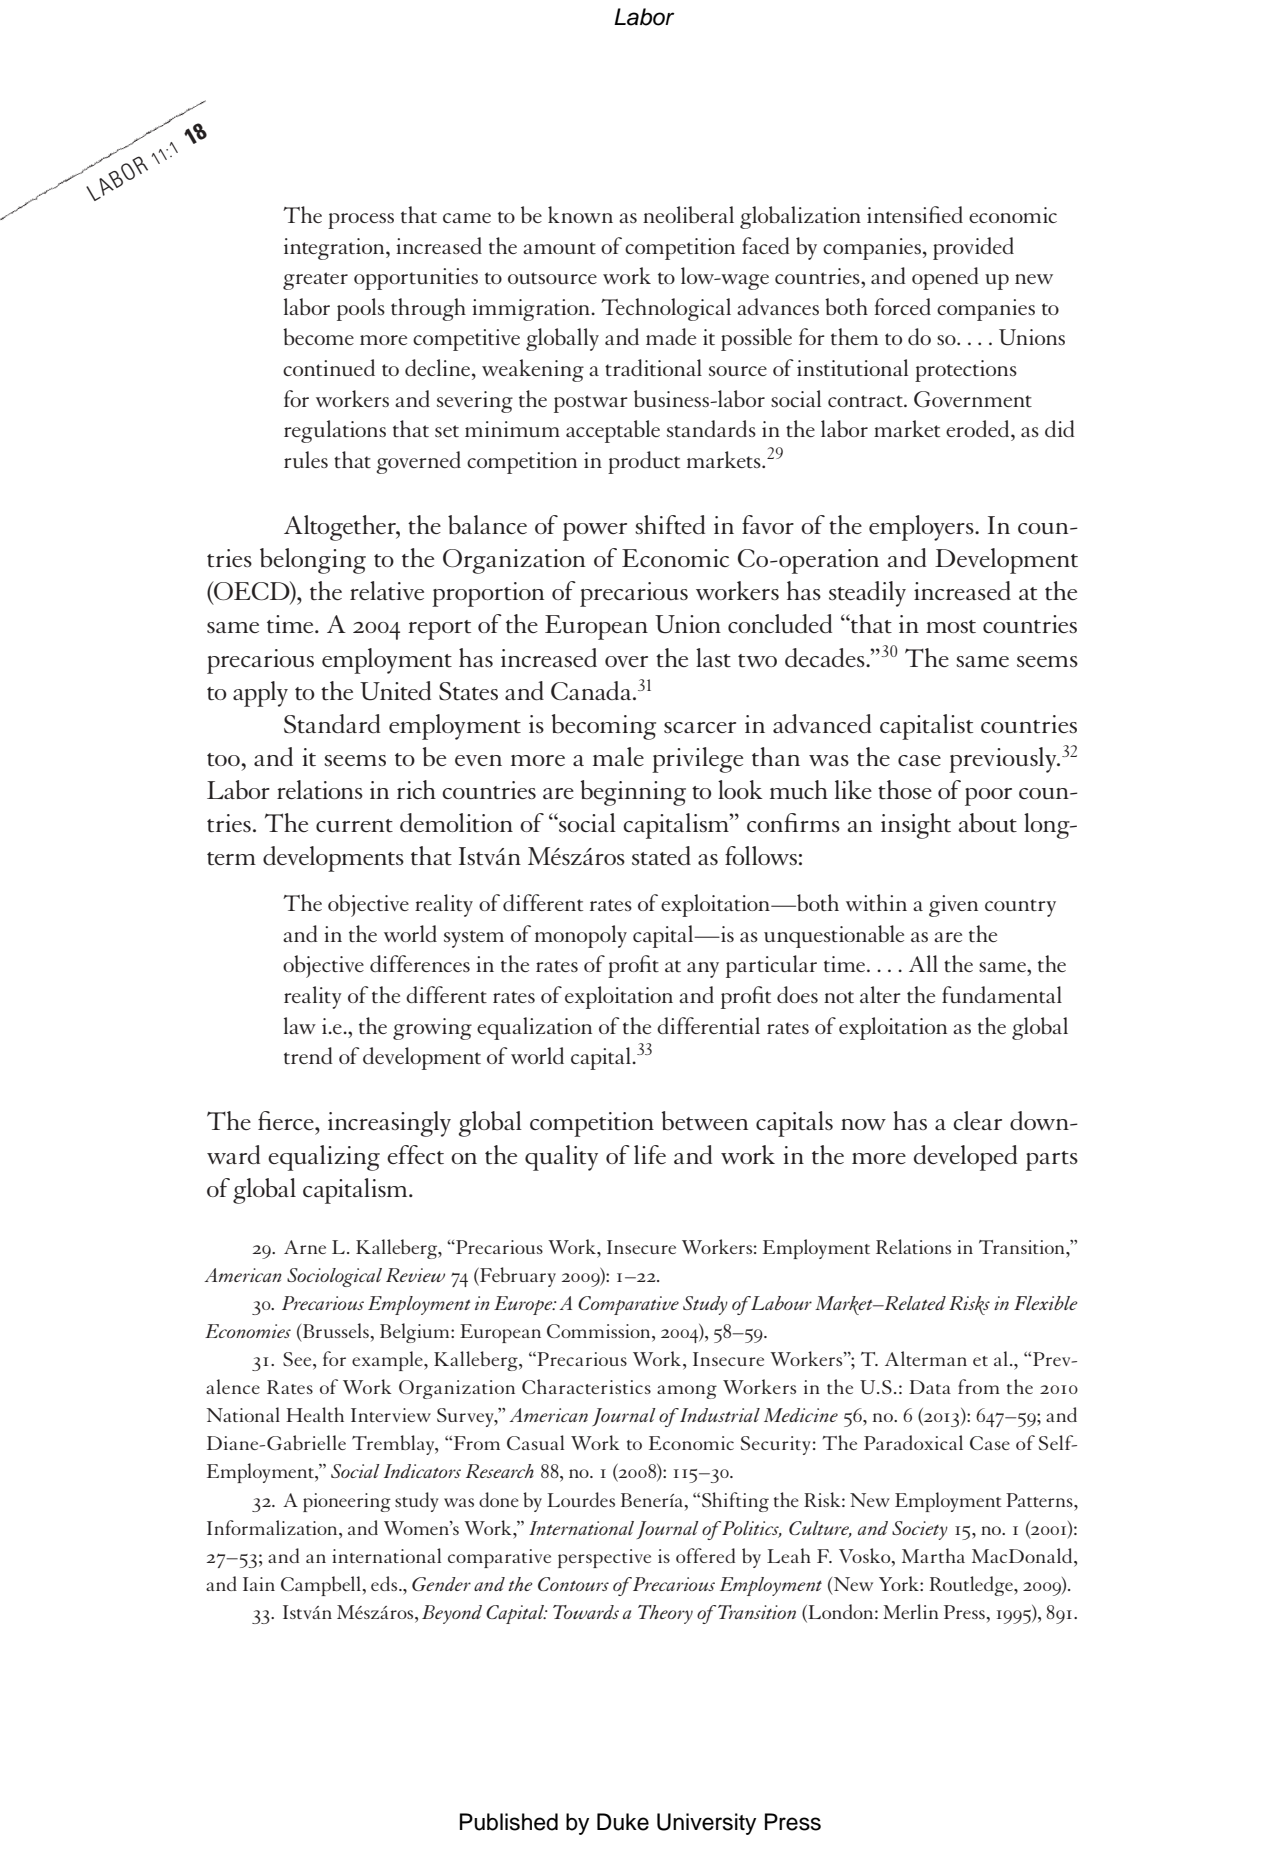  What do you see at coordinates (666, 309) in the document?
I see `Technological` at bounding box center [666, 309].
